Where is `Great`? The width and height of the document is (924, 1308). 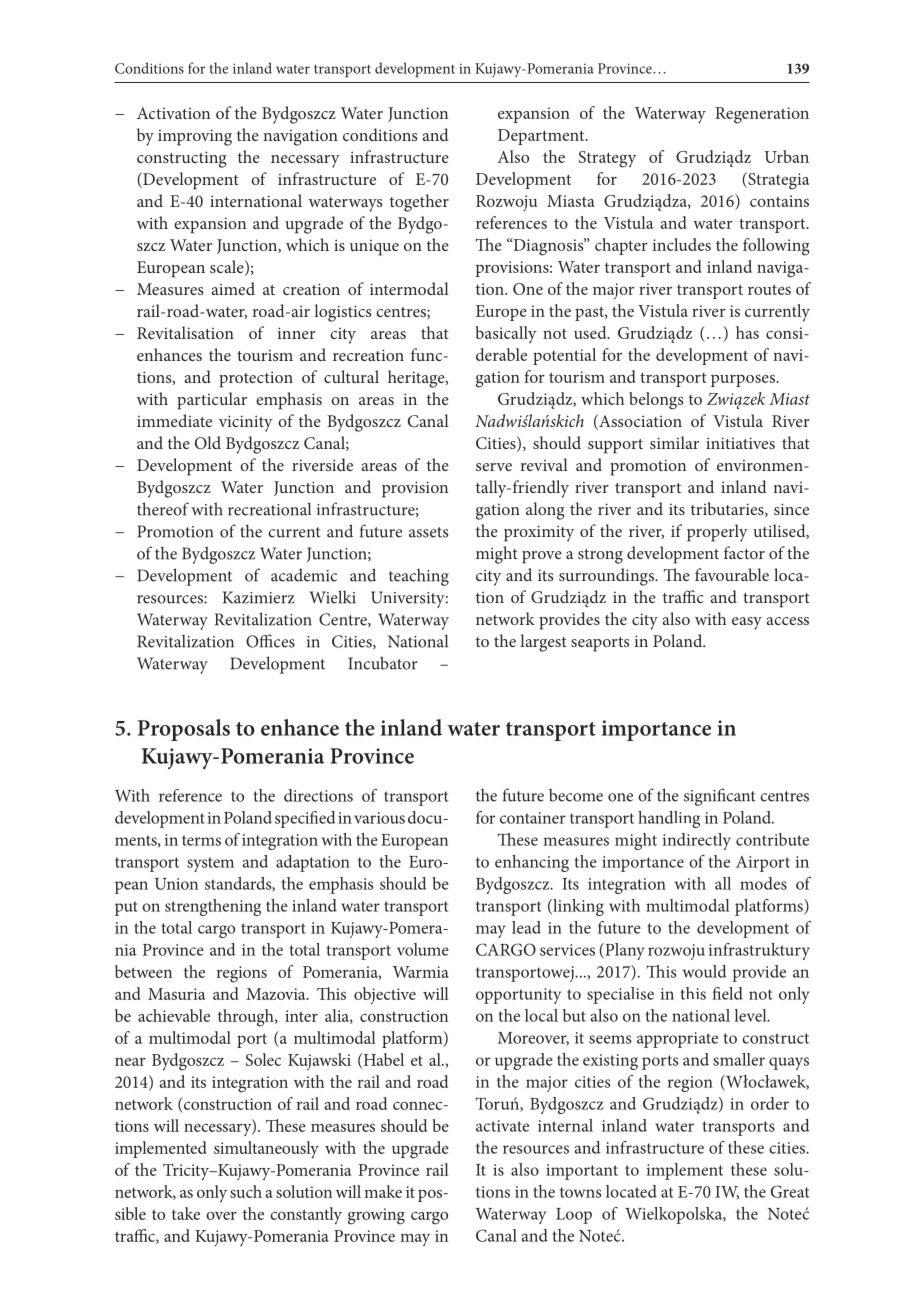
Great is located at coordinates (790, 1191).
